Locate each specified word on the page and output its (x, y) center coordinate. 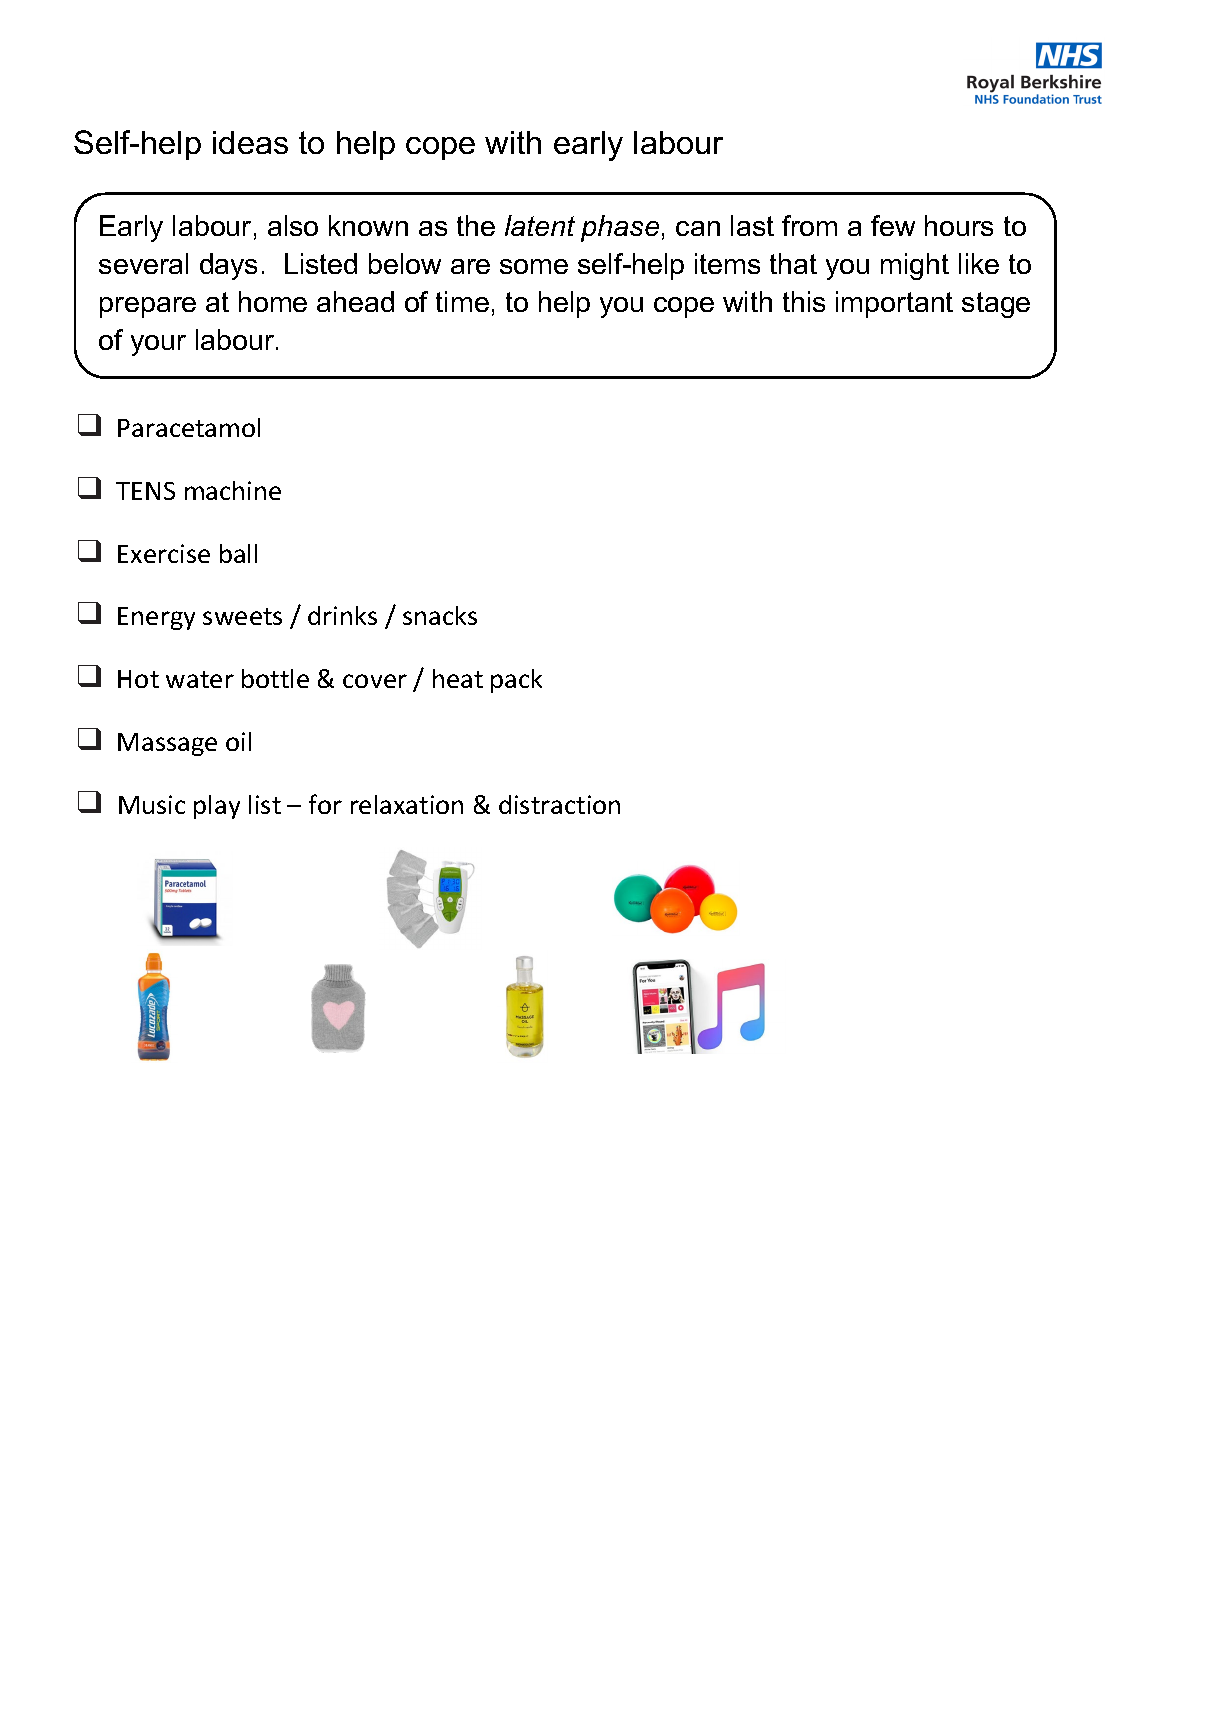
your (158, 345)
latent (540, 225)
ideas (250, 142)
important (894, 304)
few (893, 225)
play (217, 807)
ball (238, 553)
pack (516, 681)
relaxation (407, 804)
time (462, 301)
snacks (440, 615)
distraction (559, 804)
